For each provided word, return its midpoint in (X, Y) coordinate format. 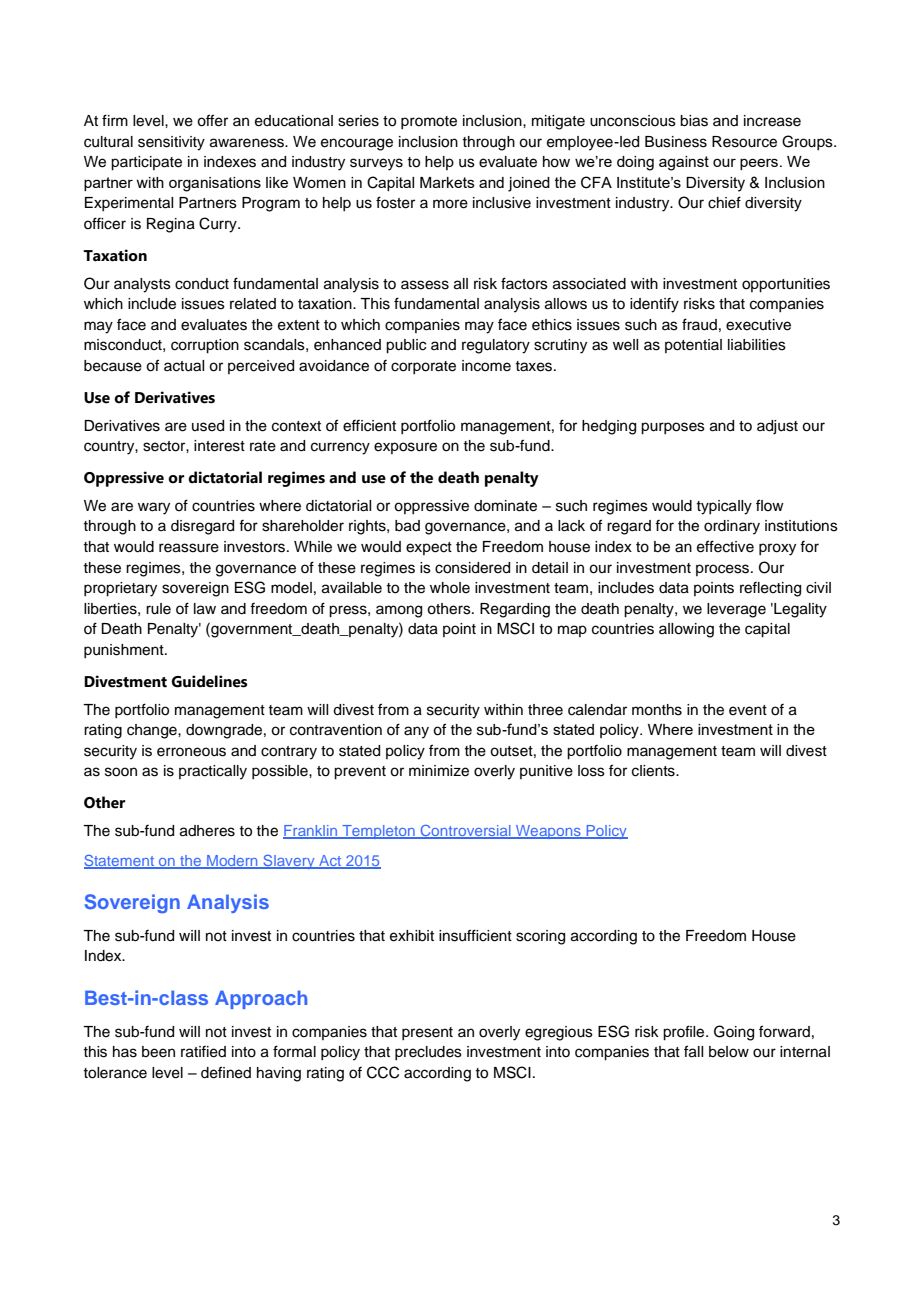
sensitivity (171, 143)
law (205, 609)
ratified (203, 1052)
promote (429, 122)
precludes (428, 1053)
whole (450, 588)
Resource (744, 142)
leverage (736, 610)
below (729, 1052)
